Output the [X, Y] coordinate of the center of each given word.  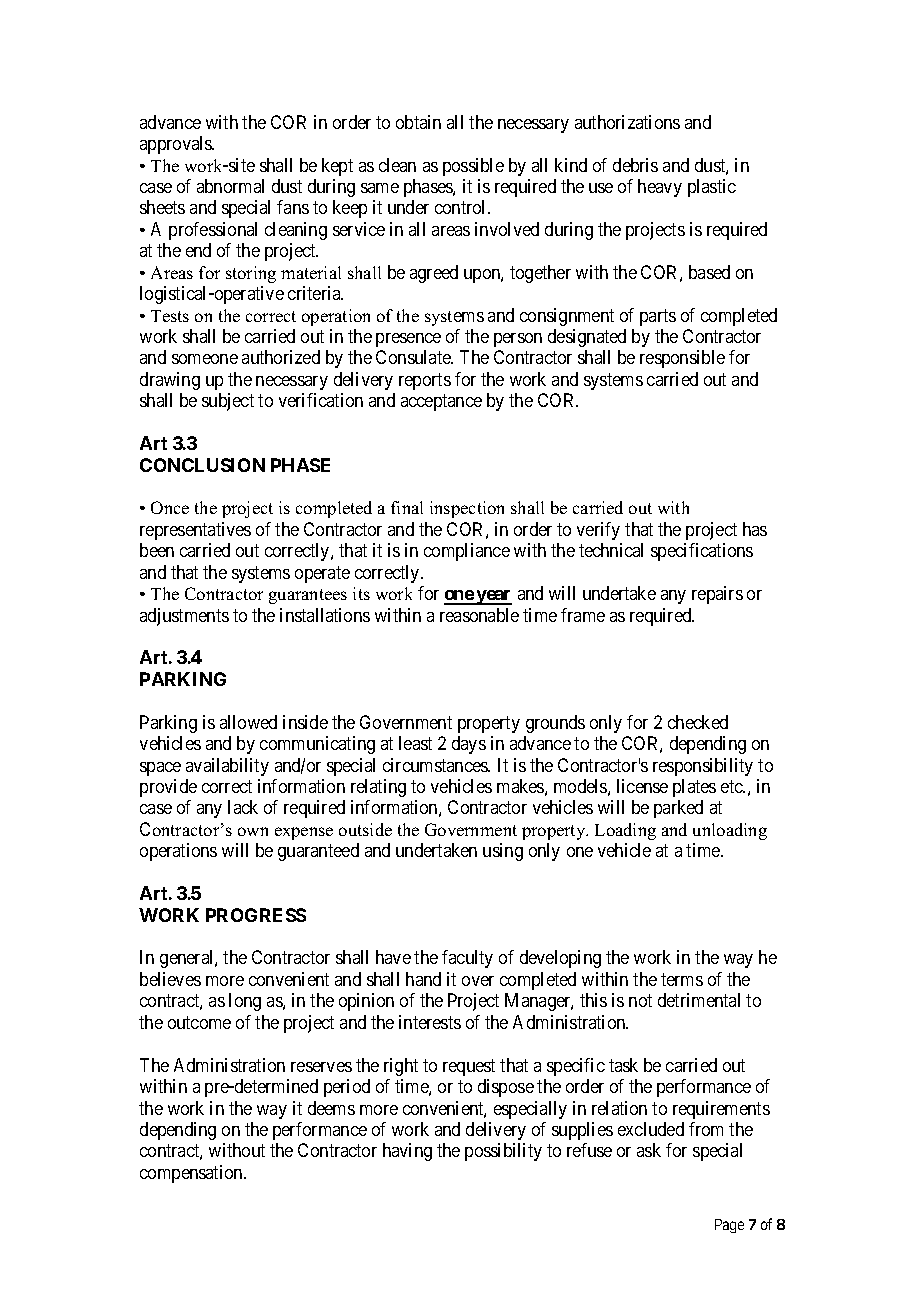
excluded [651, 1129]
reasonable [479, 615]
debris [635, 165]
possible [473, 167]
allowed [248, 722]
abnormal [230, 186]
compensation [192, 1174]
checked [698, 722]
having [407, 1152]
